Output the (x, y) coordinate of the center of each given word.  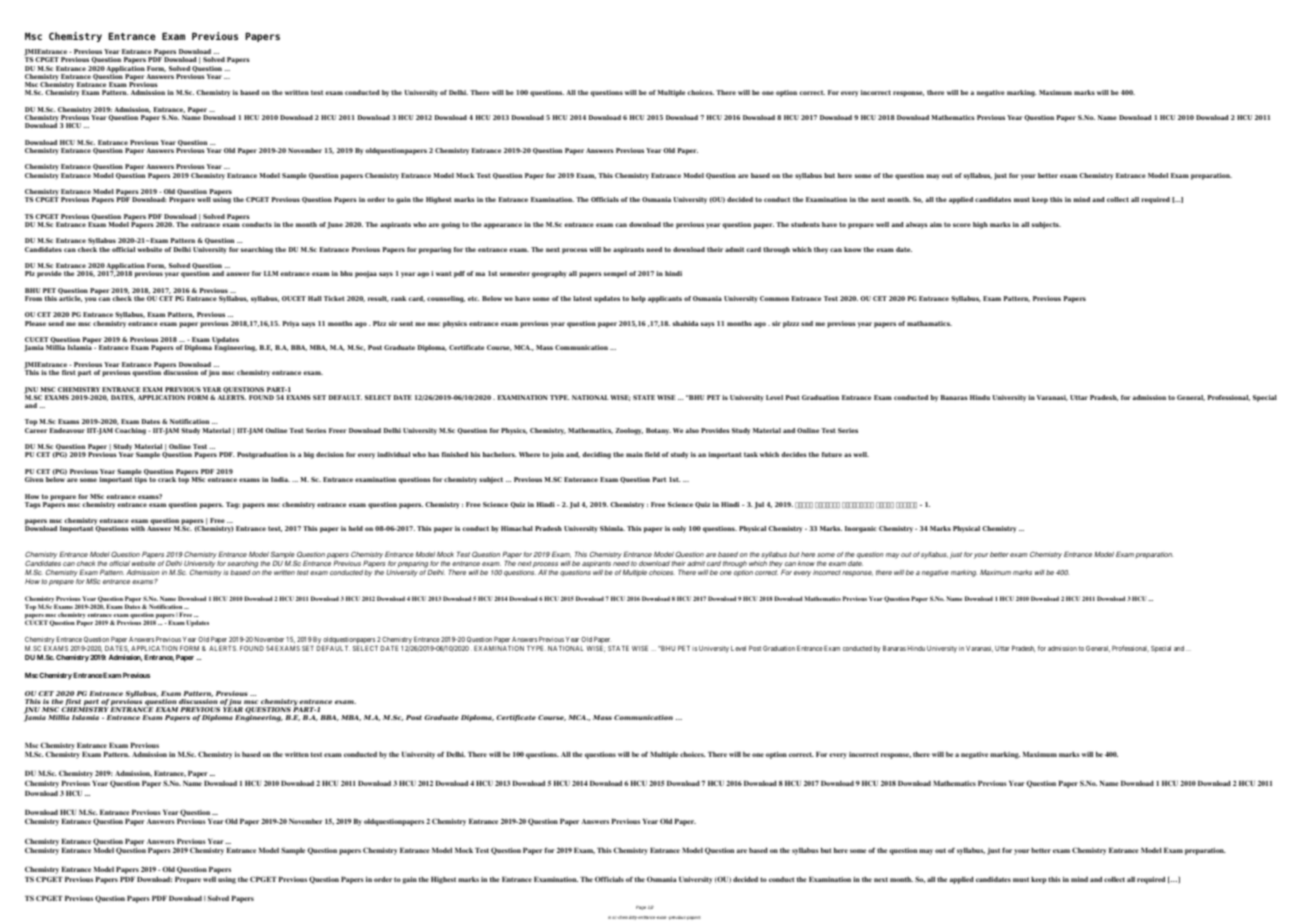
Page (641, 908)
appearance (503, 226)
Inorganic (861, 529)
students (805, 224)
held (356, 528)
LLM (271, 273)
